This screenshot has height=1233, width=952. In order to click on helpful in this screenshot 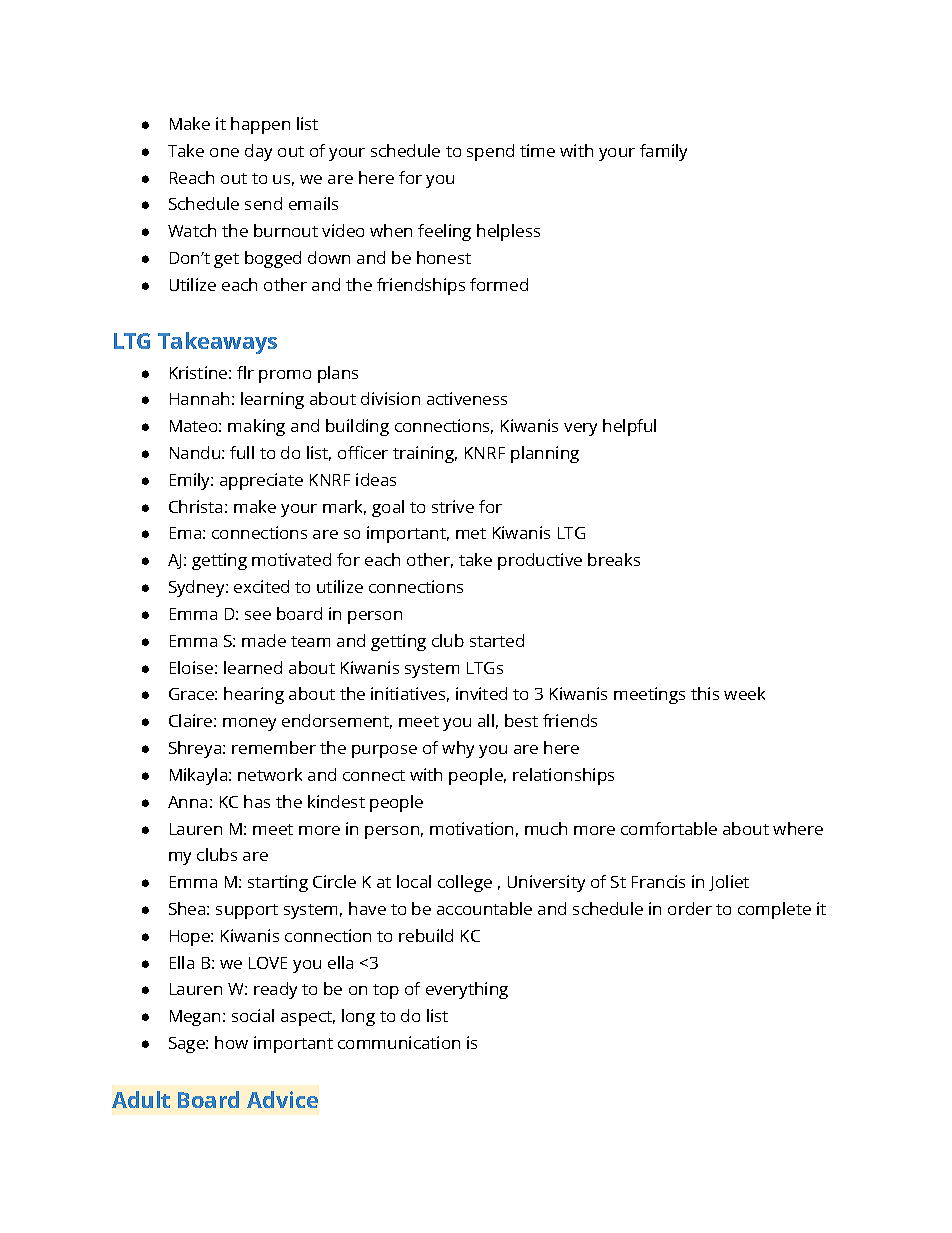, I will do `click(629, 427)`.
